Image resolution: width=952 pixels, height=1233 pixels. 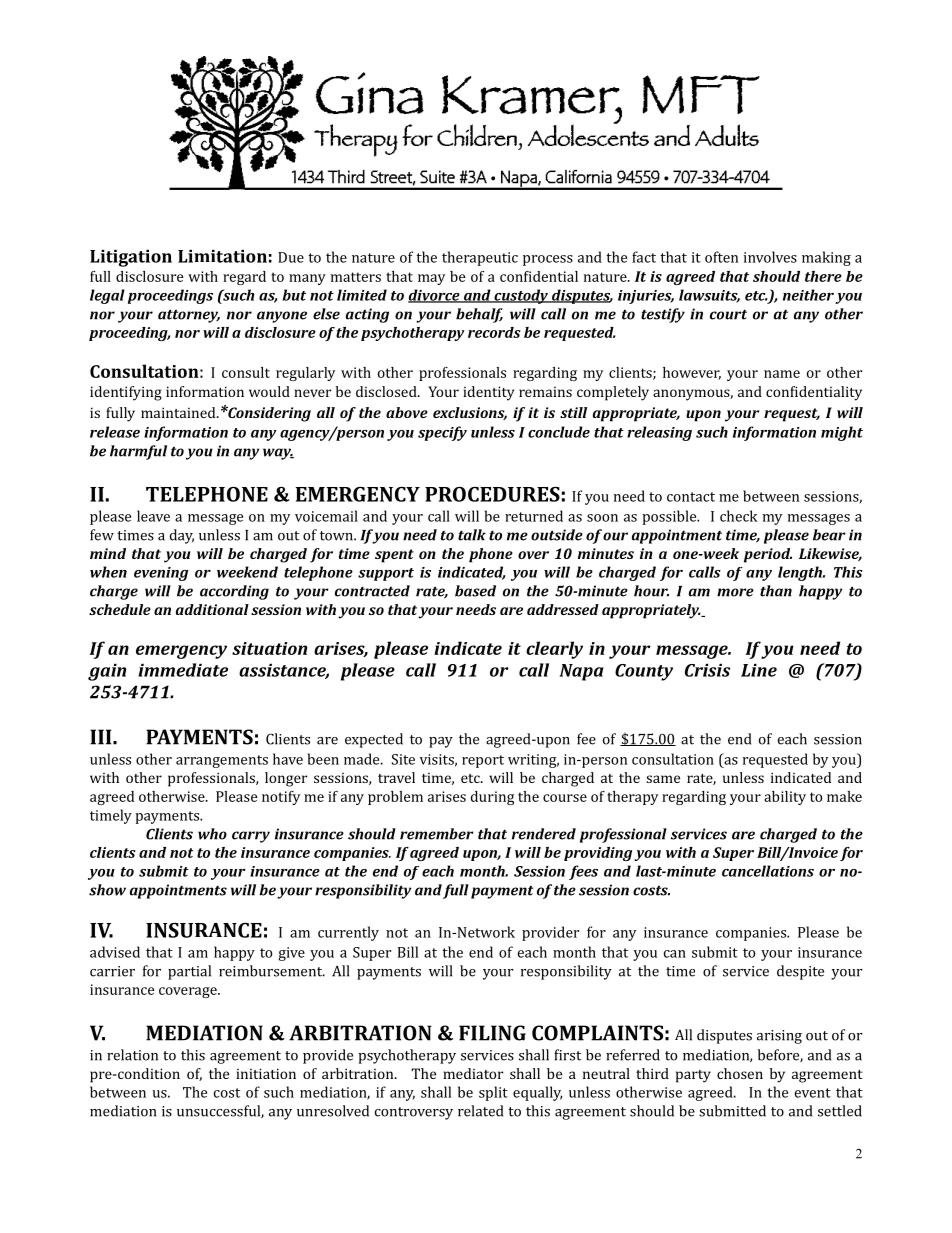 I want to click on Limitation, so click(x=222, y=256).
